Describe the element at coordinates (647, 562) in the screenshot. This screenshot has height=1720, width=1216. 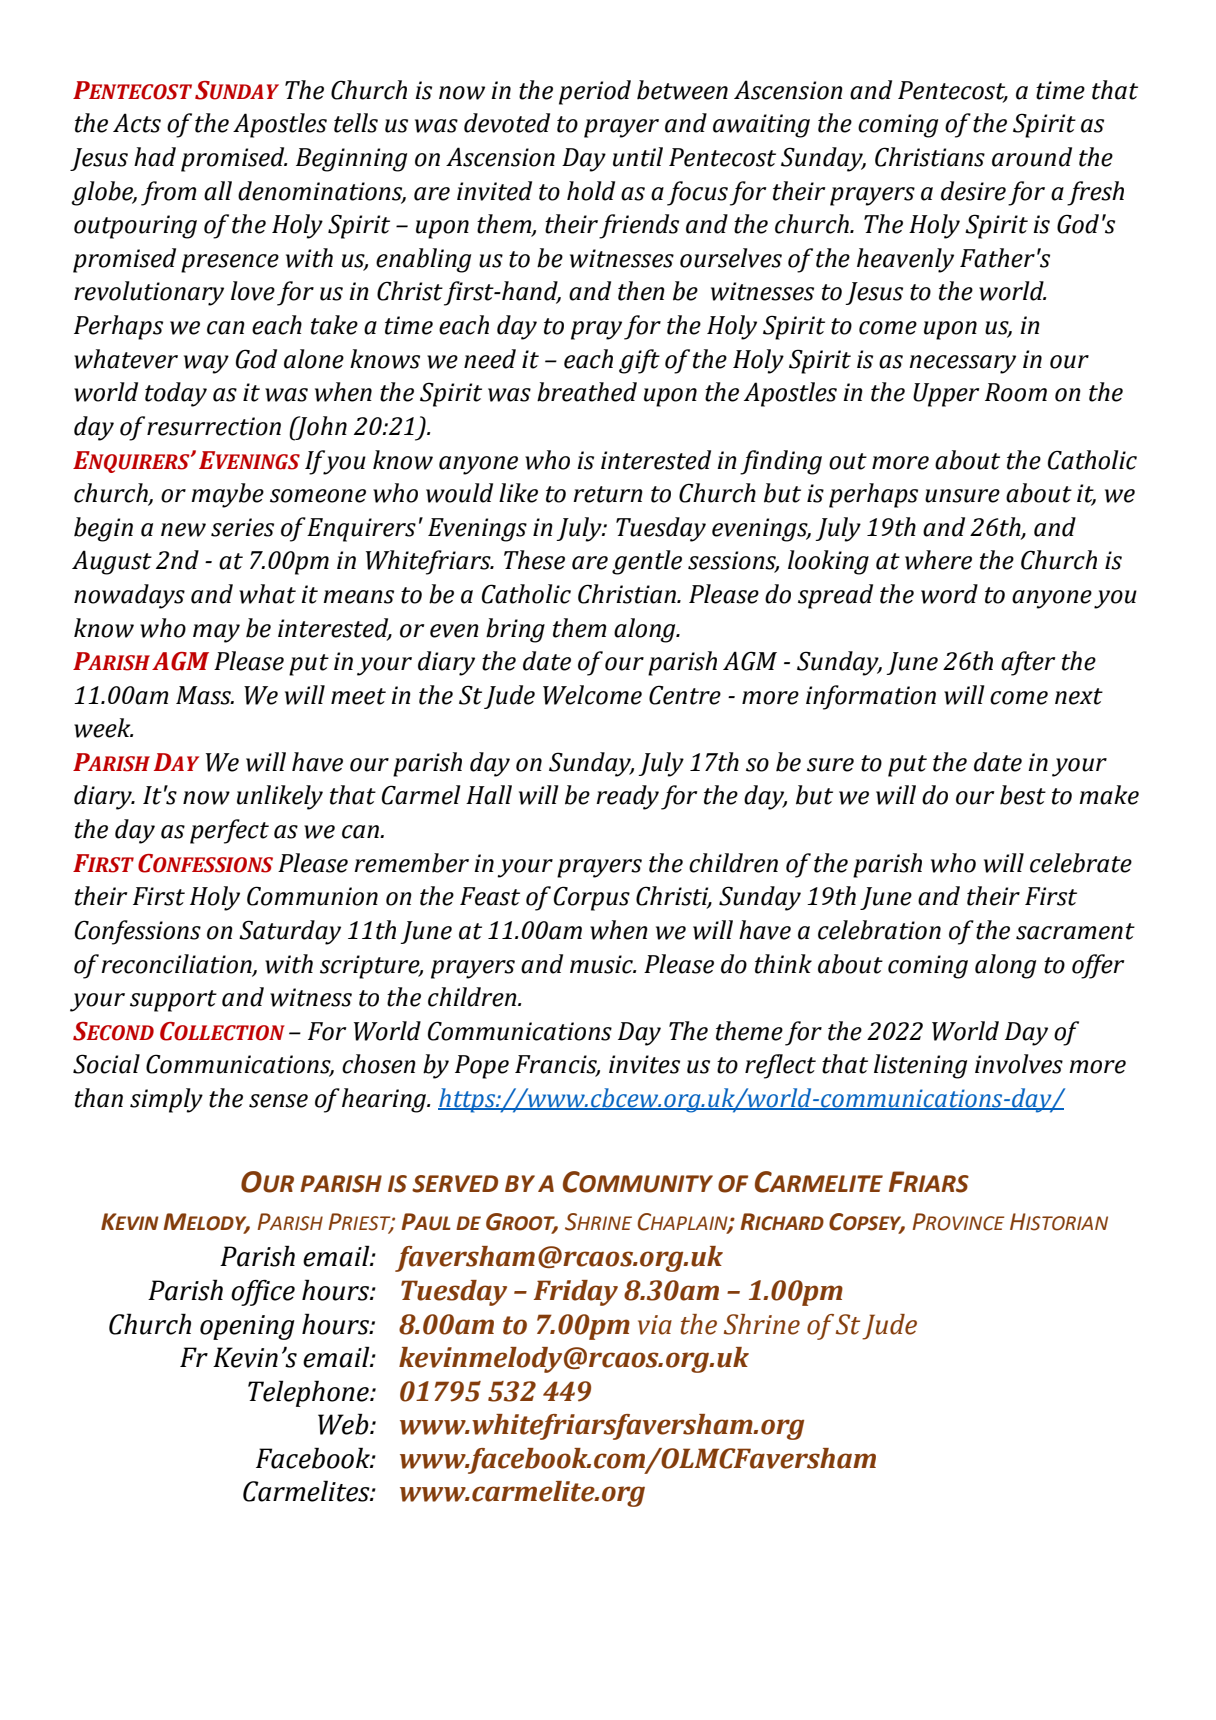
I see `gentle` at that location.
